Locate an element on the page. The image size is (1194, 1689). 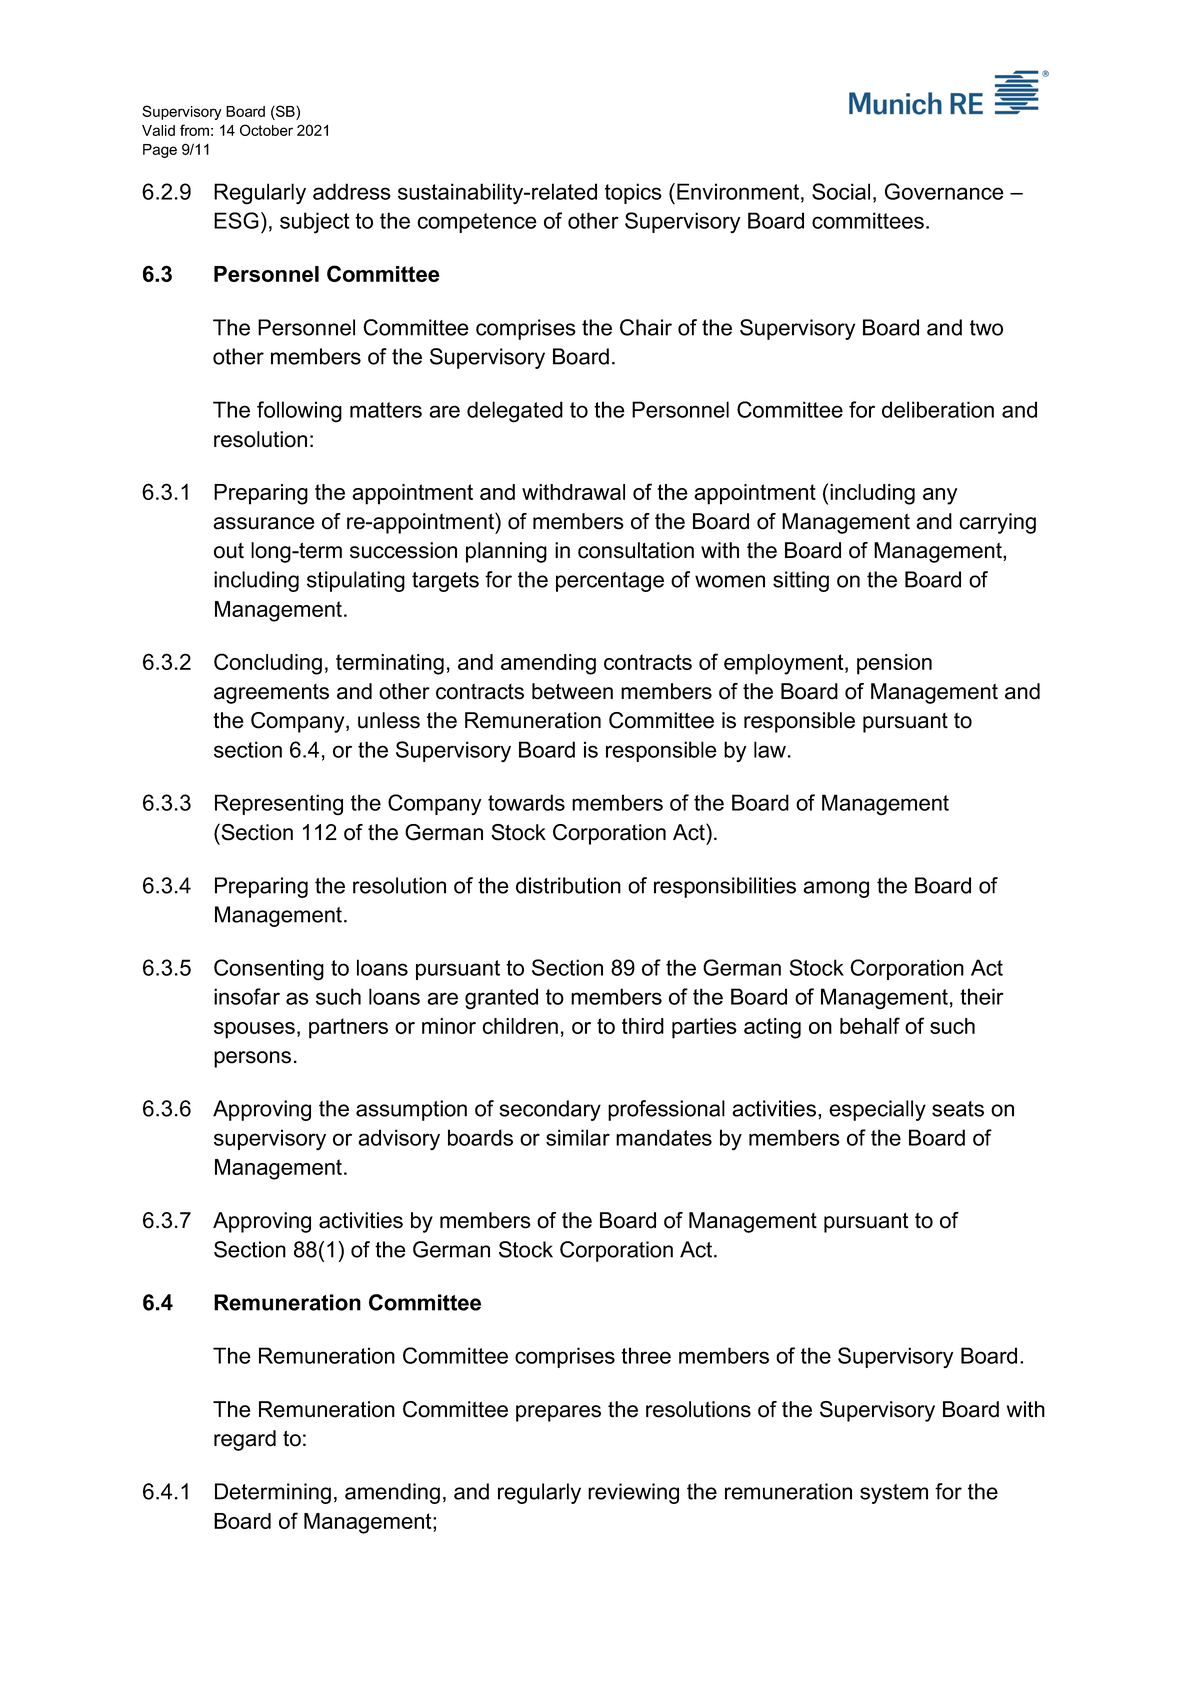
persons is located at coordinates (252, 1059).
